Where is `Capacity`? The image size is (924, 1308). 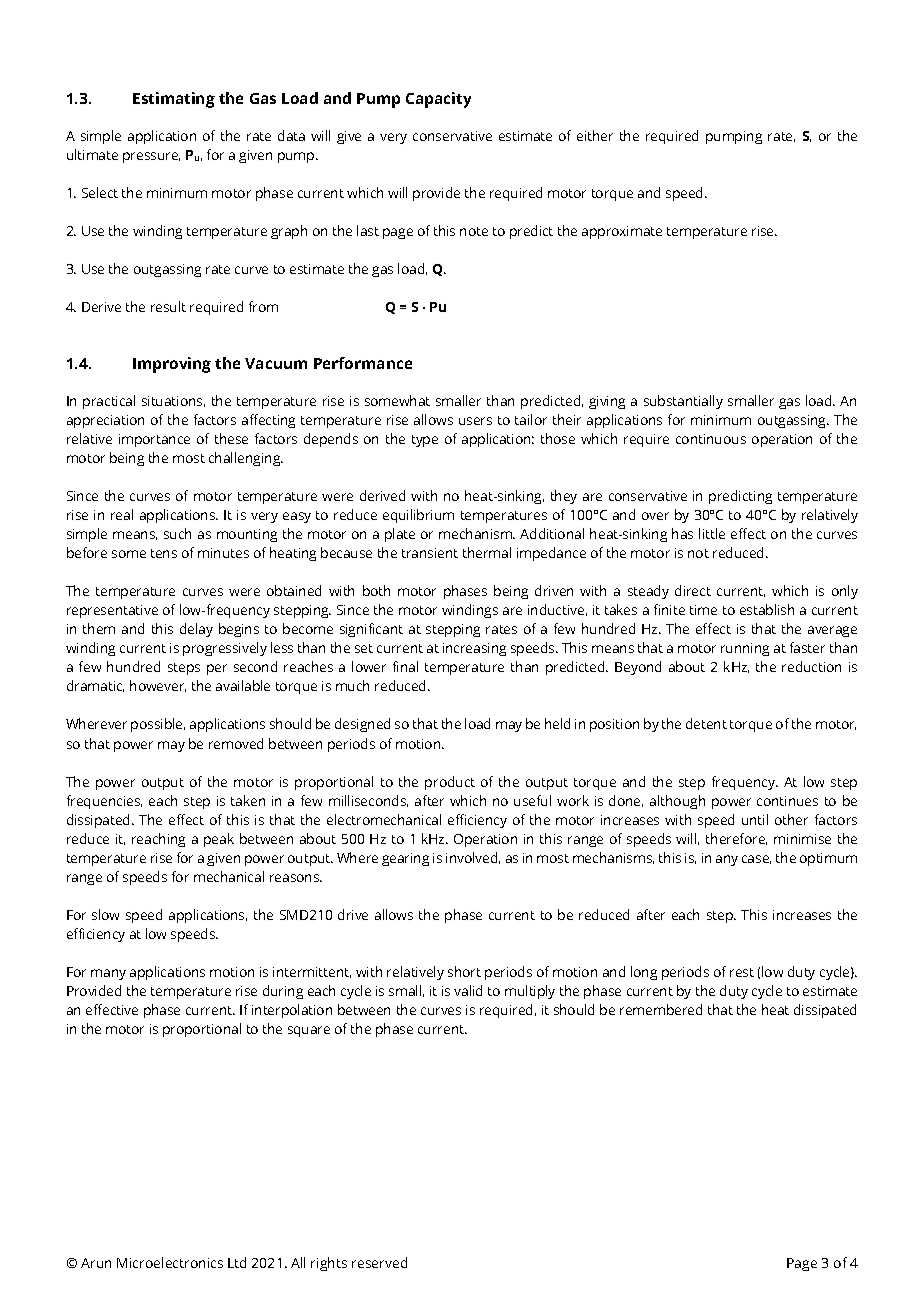 Capacity is located at coordinates (438, 100).
